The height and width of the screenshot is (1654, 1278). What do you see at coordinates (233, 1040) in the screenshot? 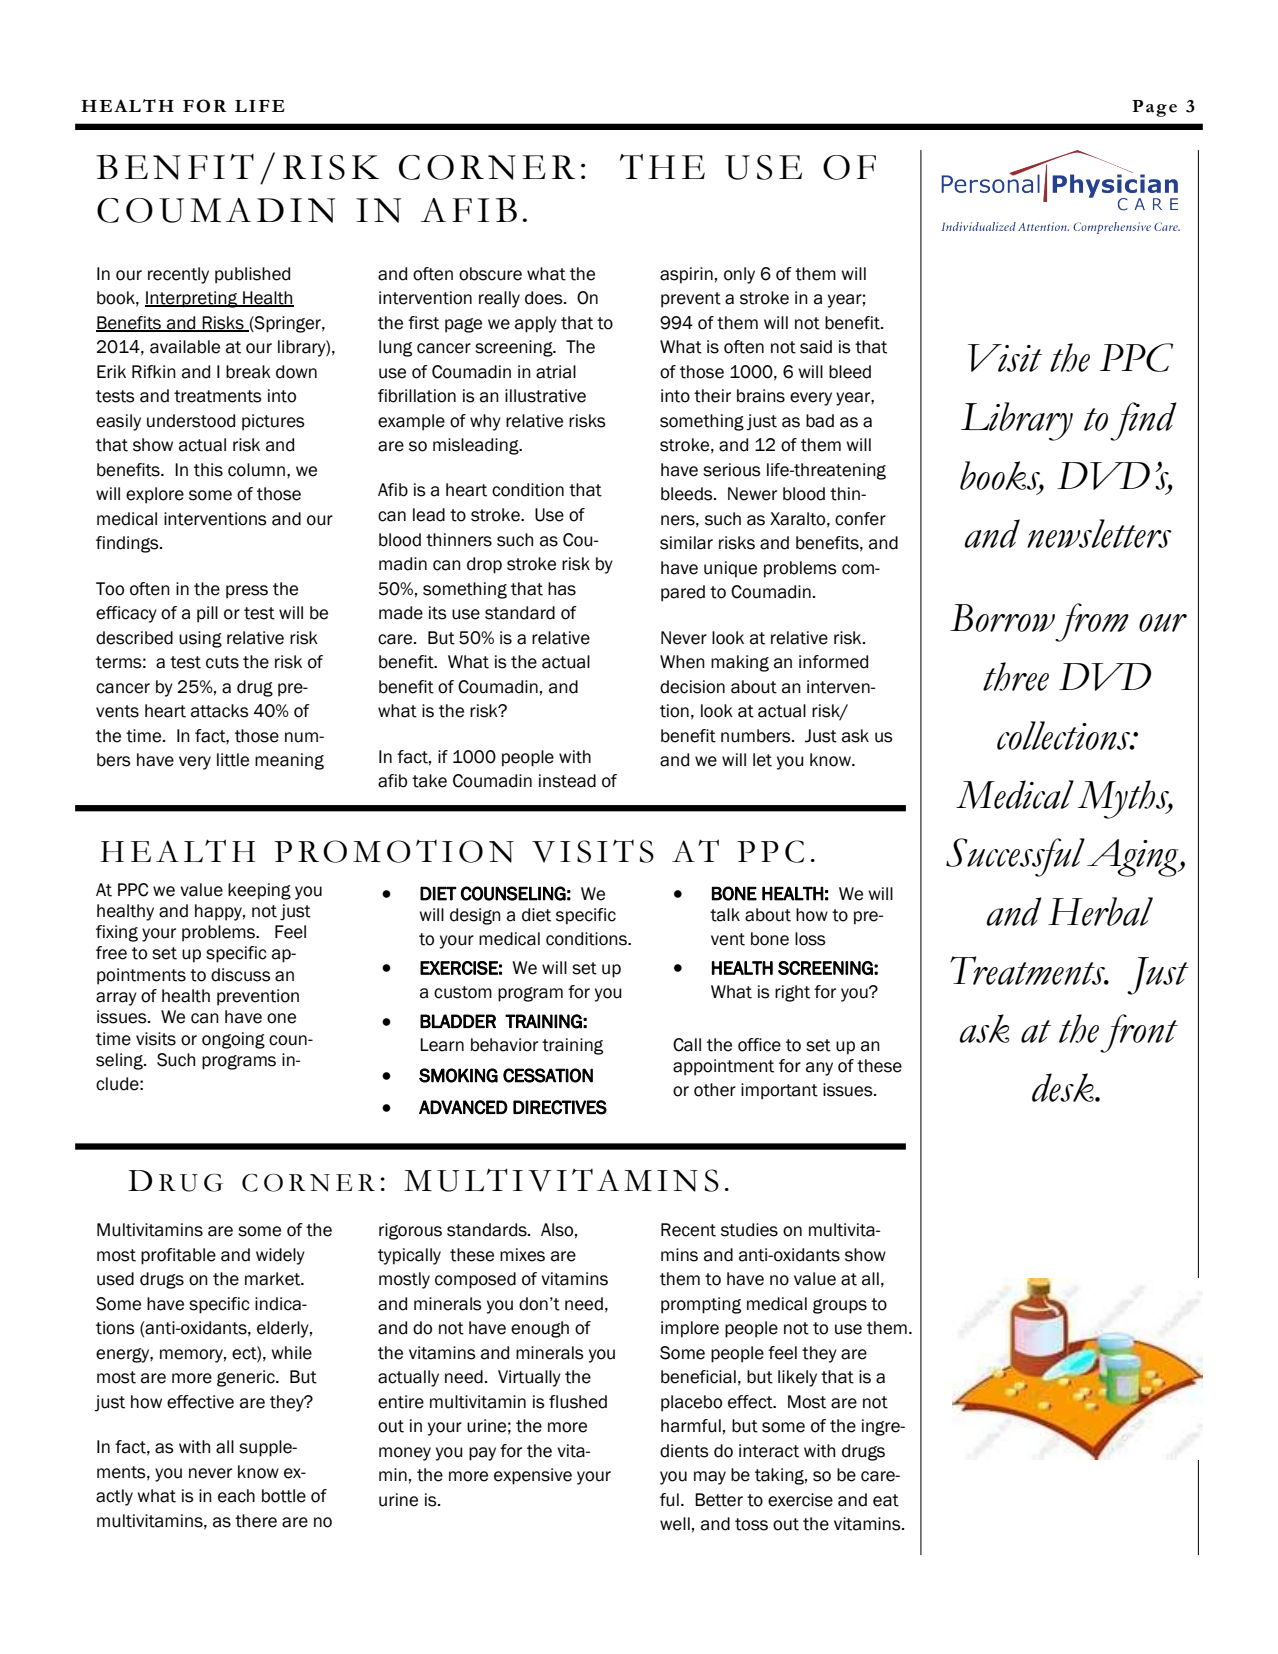
I see `ongoing` at bounding box center [233, 1040].
